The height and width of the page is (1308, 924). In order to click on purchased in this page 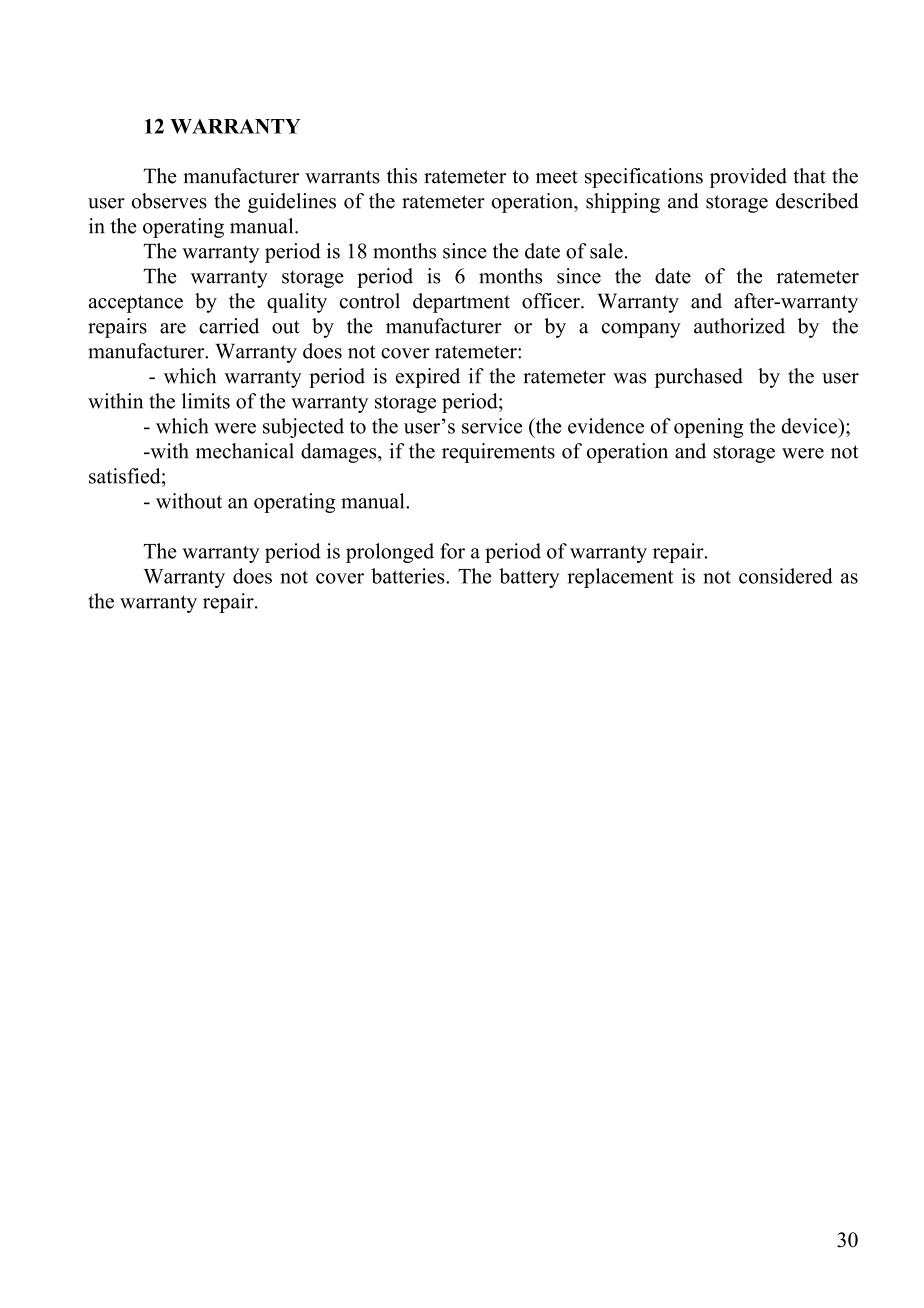, I will do `click(699, 378)`.
